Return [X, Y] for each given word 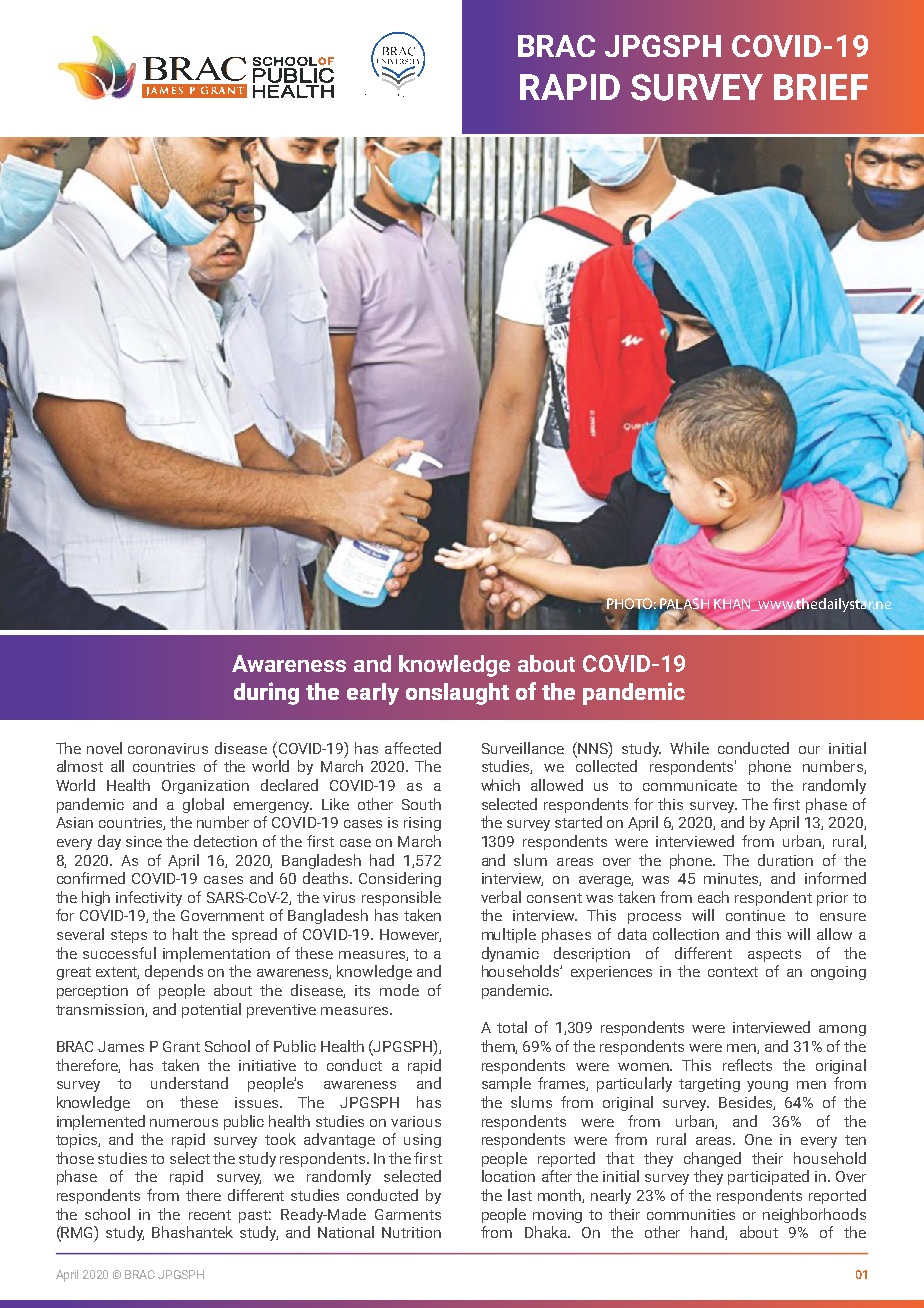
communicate [690, 785]
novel [104, 748]
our [809, 750]
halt [185, 934]
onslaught [457, 694]
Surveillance [523, 748]
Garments [408, 1214]
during [266, 693]
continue [755, 915]
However [410, 935]
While [689, 748]
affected [413, 748]
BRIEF [821, 87]
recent [210, 1215]
